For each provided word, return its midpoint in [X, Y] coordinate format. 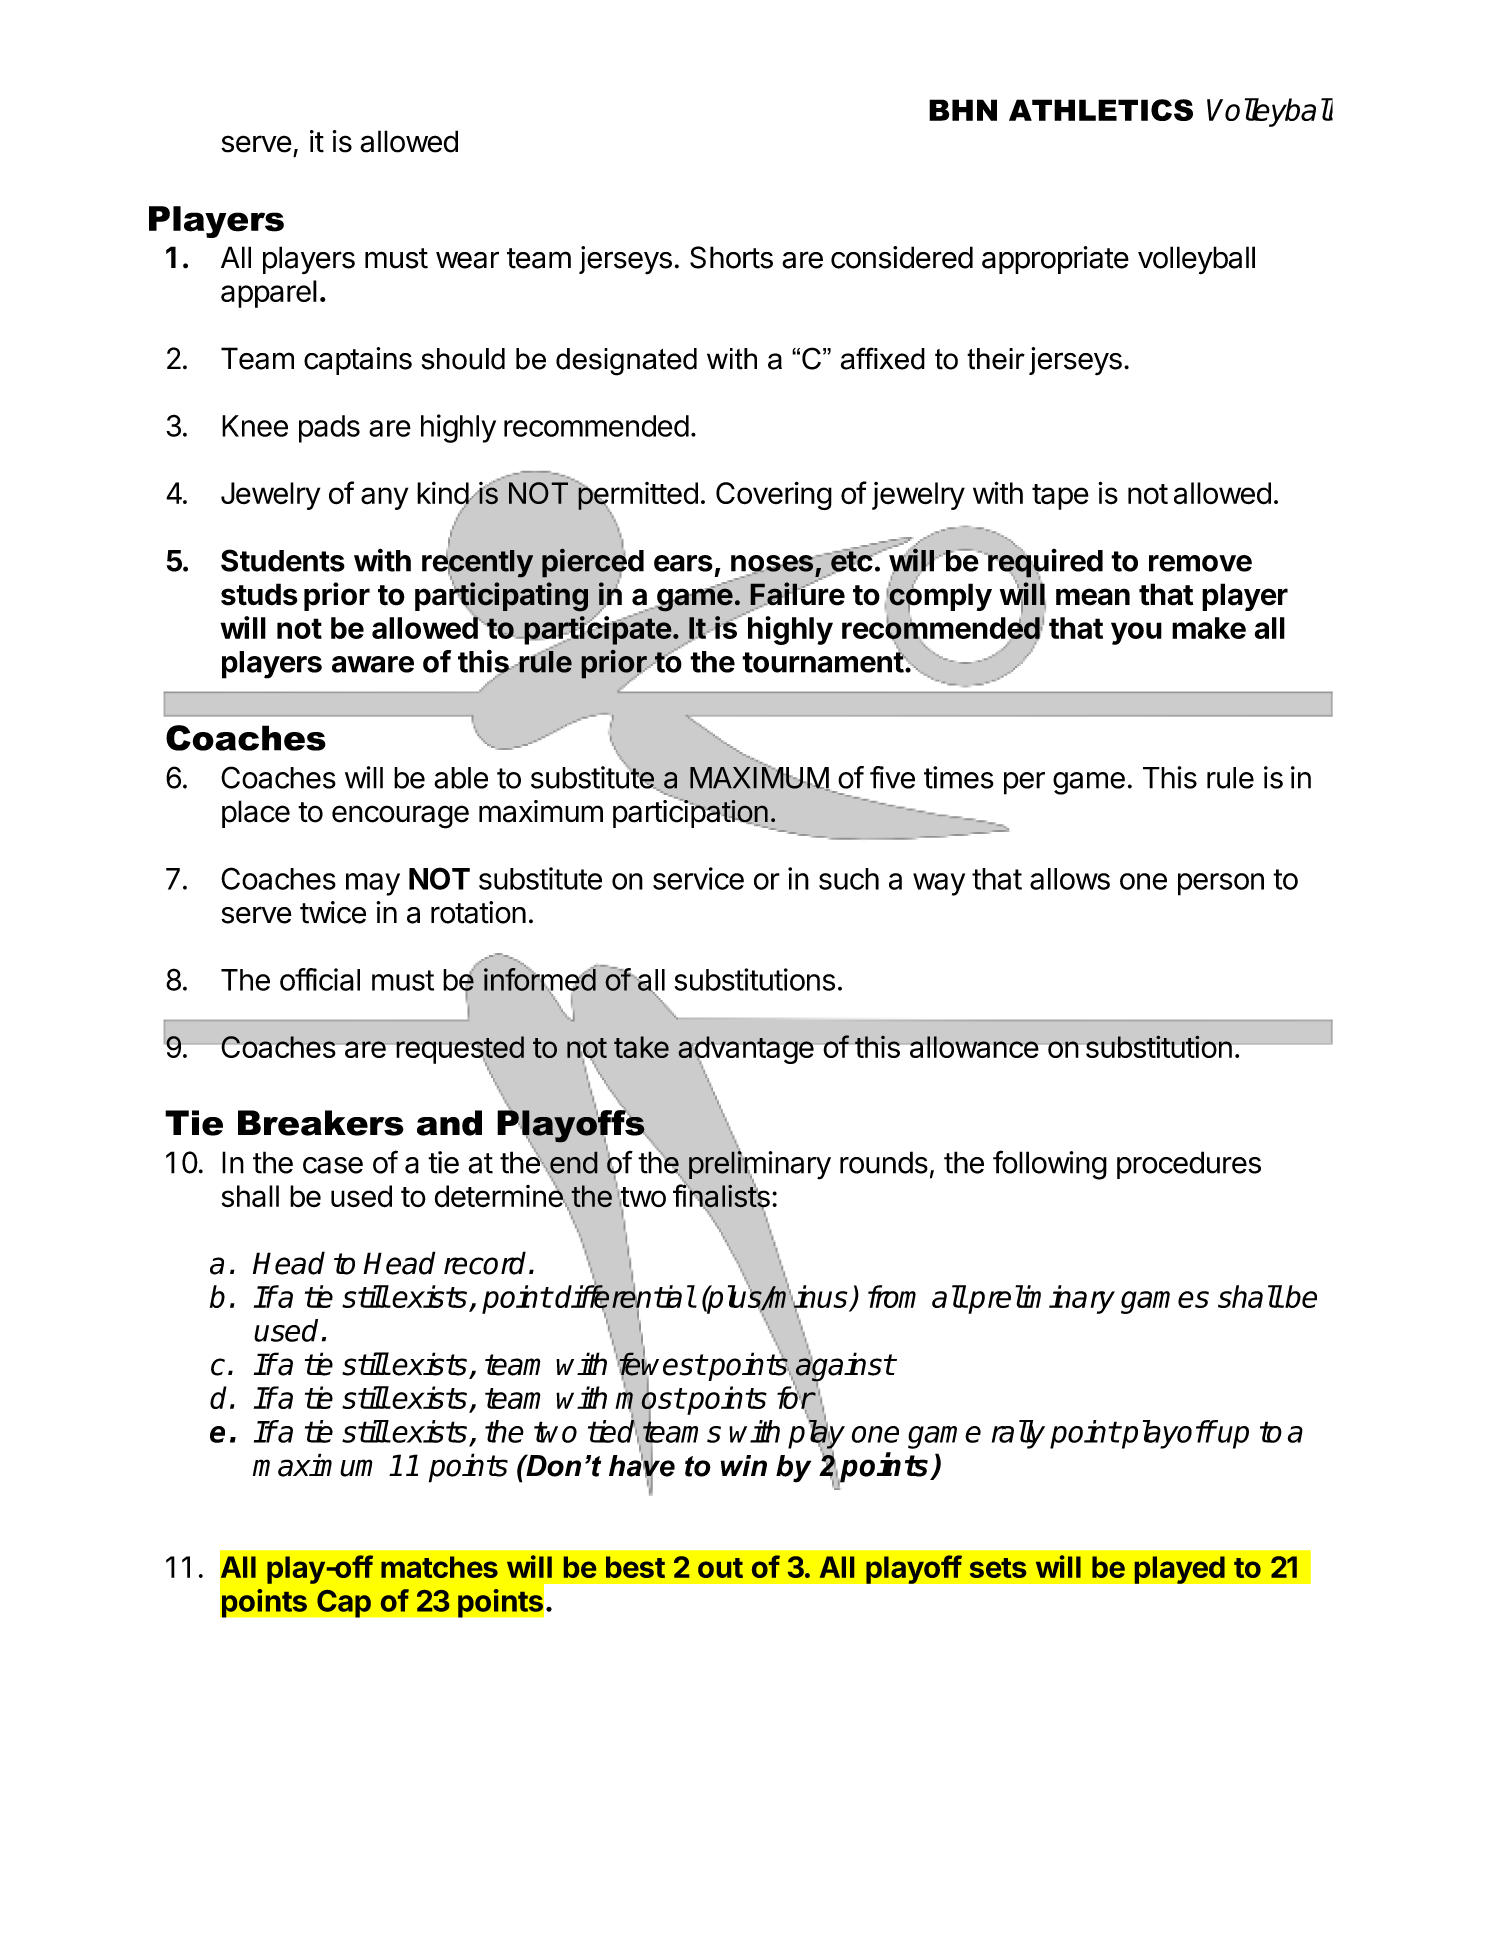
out [720, 1568]
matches [439, 1567]
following [1050, 1165]
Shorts [731, 257]
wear [467, 260]
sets [998, 1568]
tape [1060, 497]
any [384, 498]
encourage [400, 817]
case [333, 1165]
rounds [884, 1162]
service [698, 878]
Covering [774, 495]
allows [1070, 879]
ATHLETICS [1101, 110]
